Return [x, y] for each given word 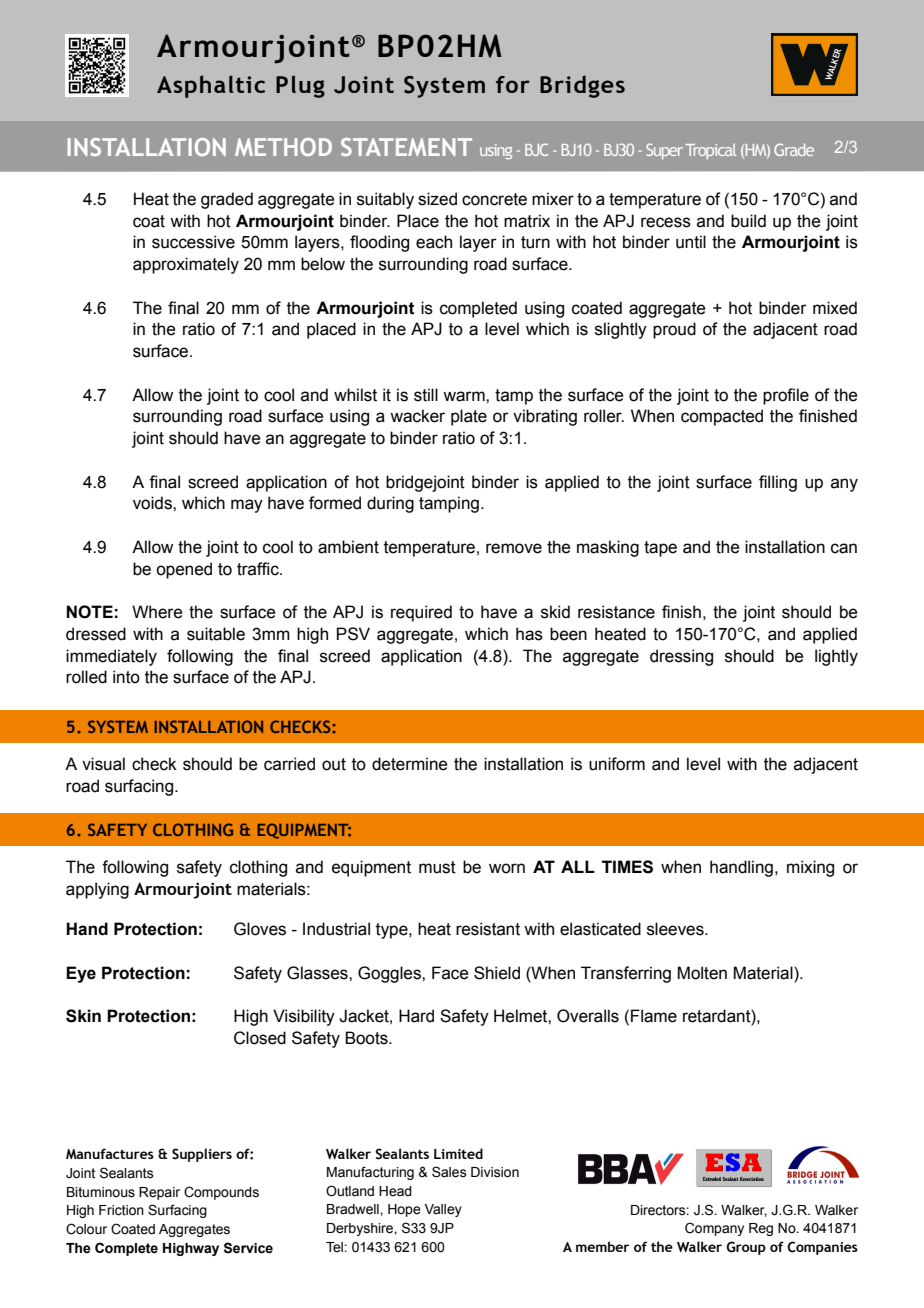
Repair [159, 1193]
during [390, 504]
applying [97, 890]
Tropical [710, 151]
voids [153, 503]
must [437, 867]
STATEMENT [406, 147]
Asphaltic [211, 86]
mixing [810, 868]
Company [714, 1229]
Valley [443, 1210]
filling [778, 483]
